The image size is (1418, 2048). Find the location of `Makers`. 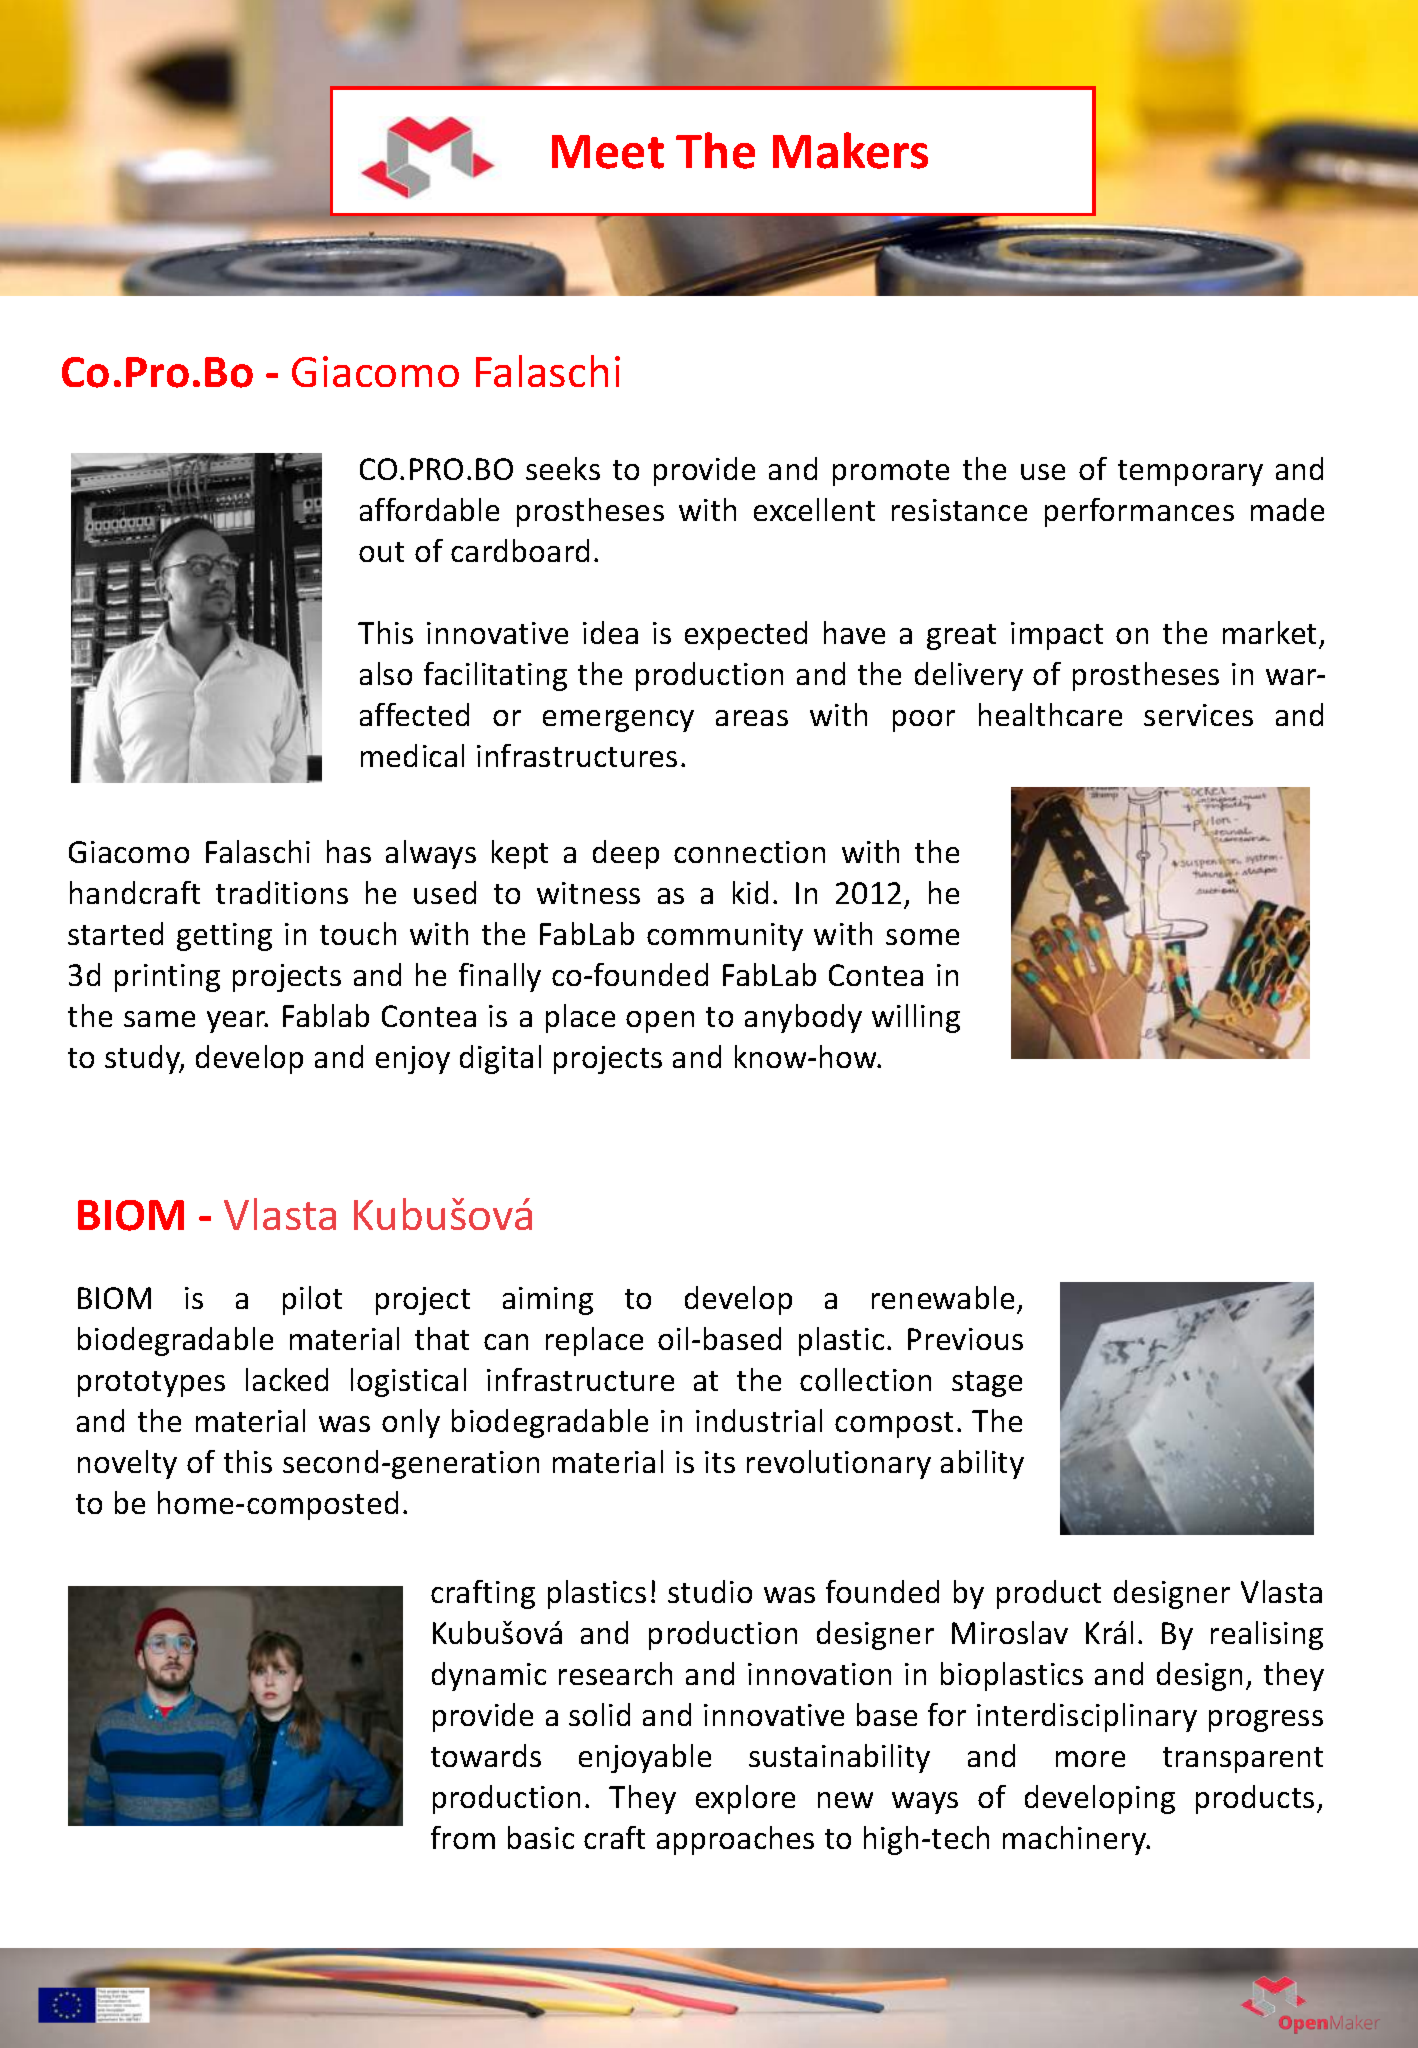

Makers is located at coordinates (850, 150).
